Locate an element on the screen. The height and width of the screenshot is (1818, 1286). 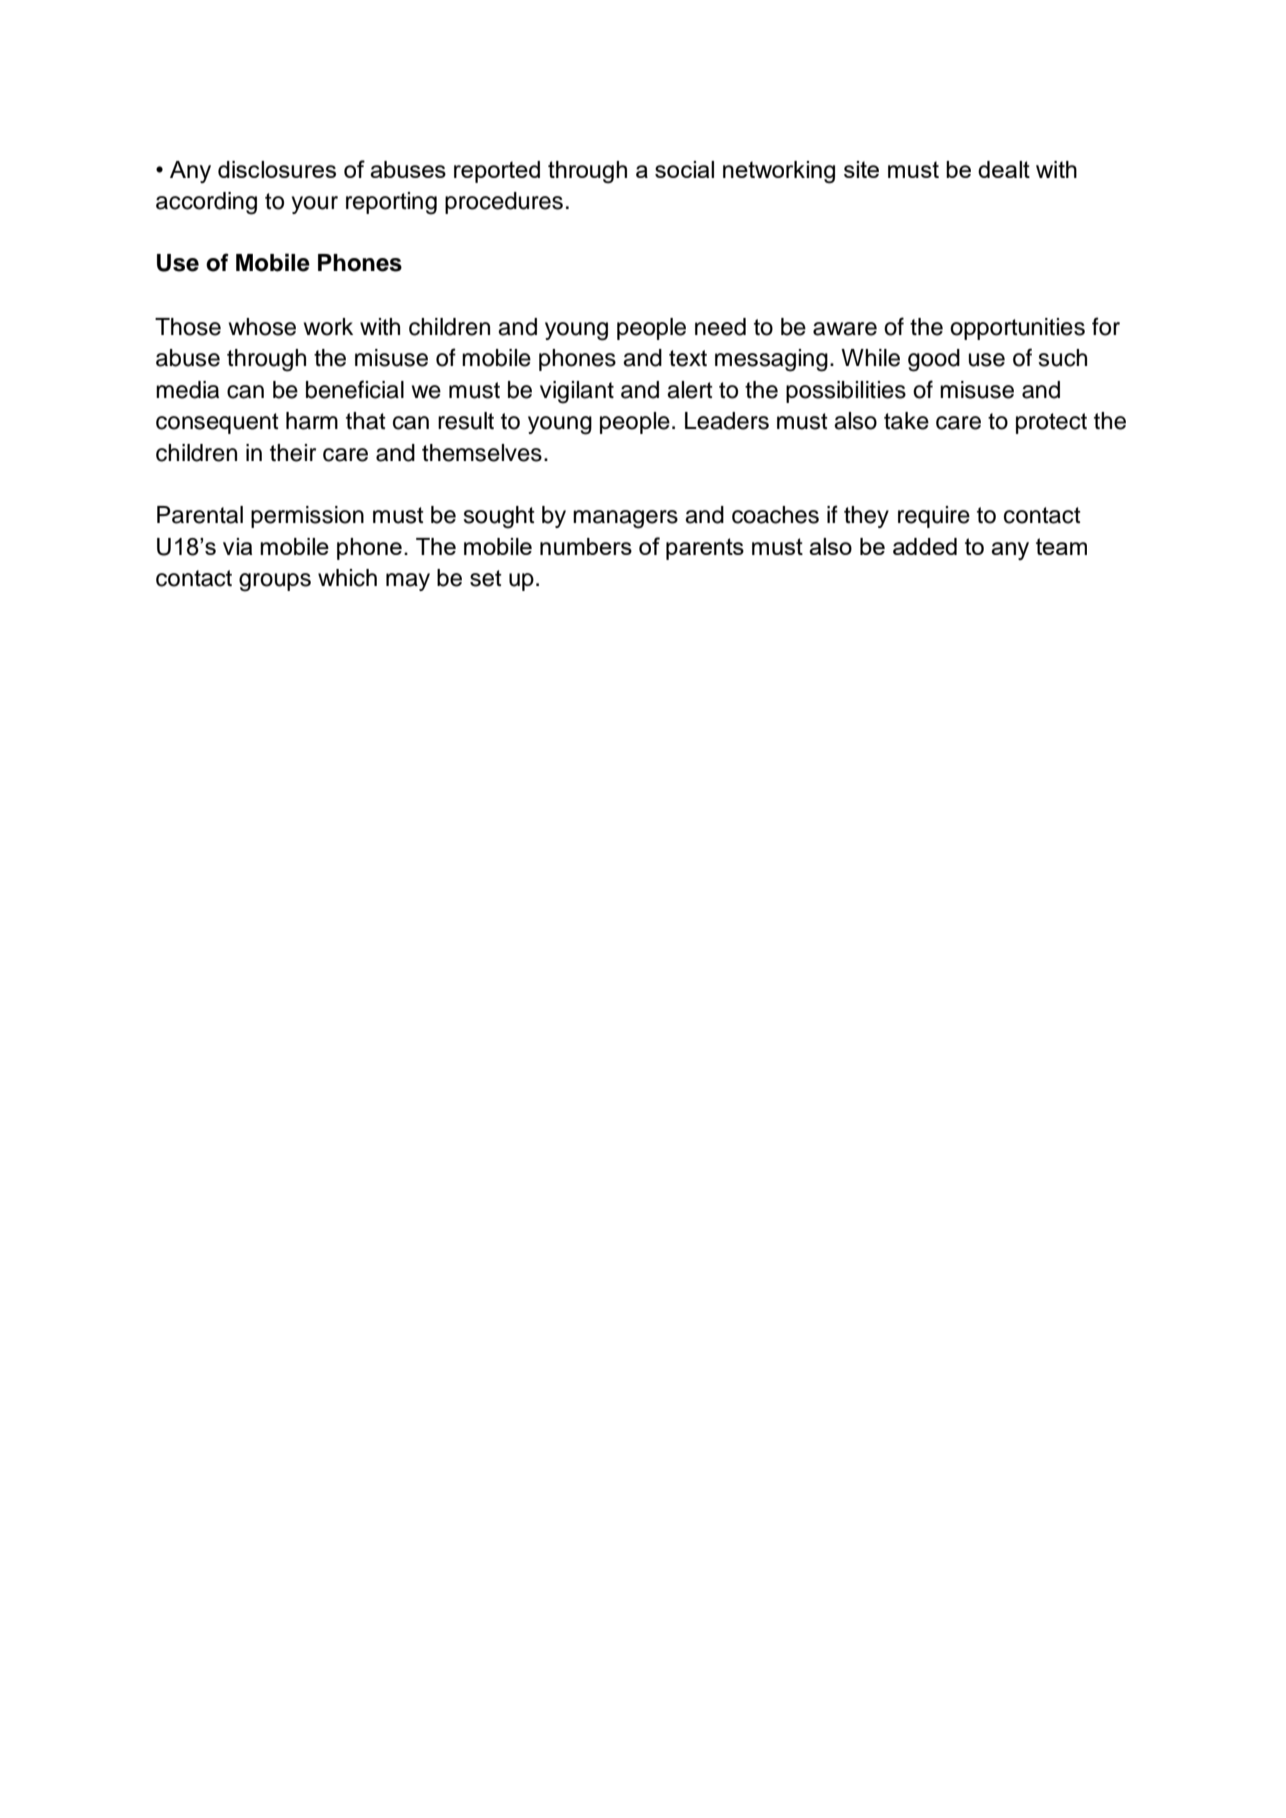
disclosures is located at coordinates (277, 169).
